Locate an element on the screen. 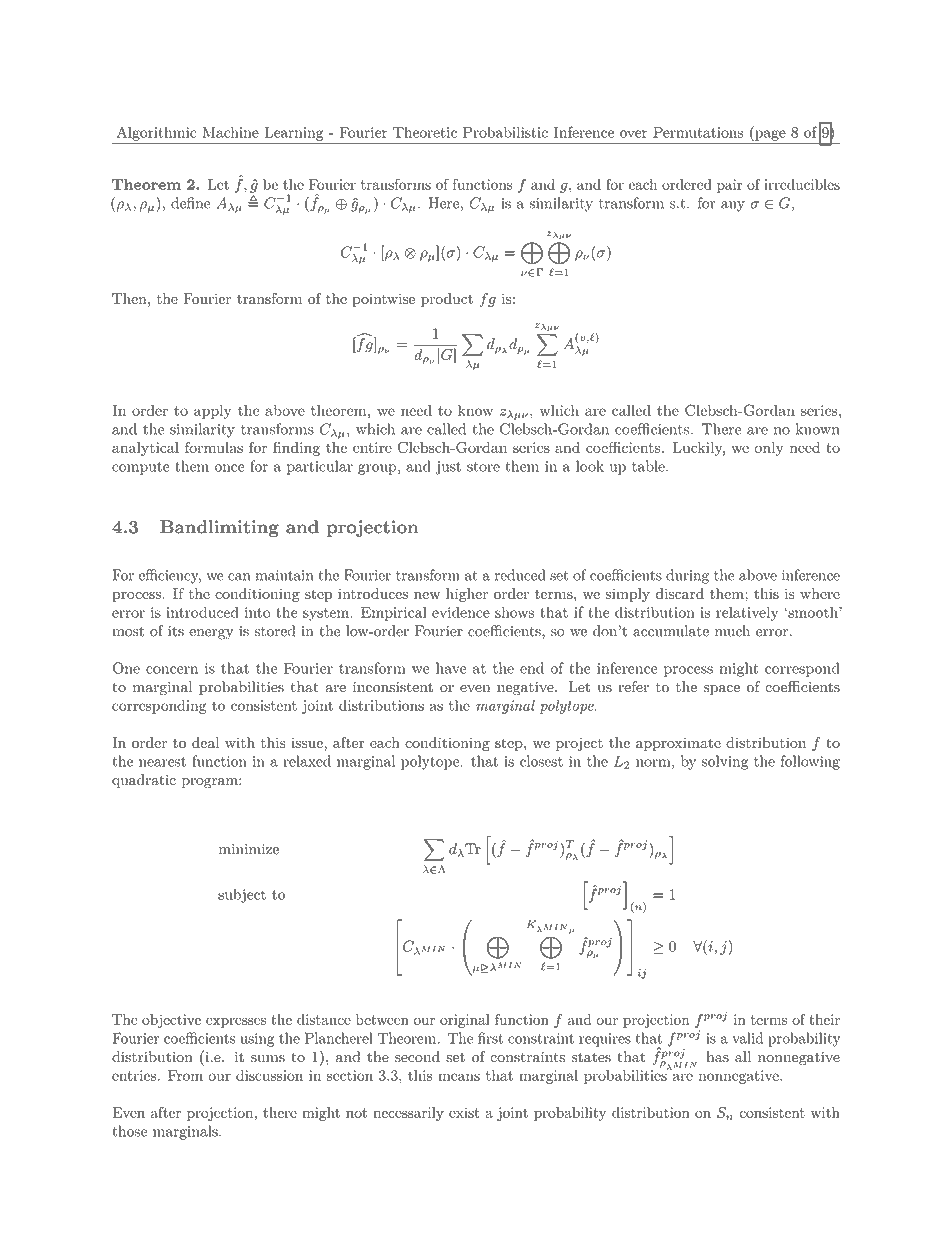  only is located at coordinates (769, 449).
